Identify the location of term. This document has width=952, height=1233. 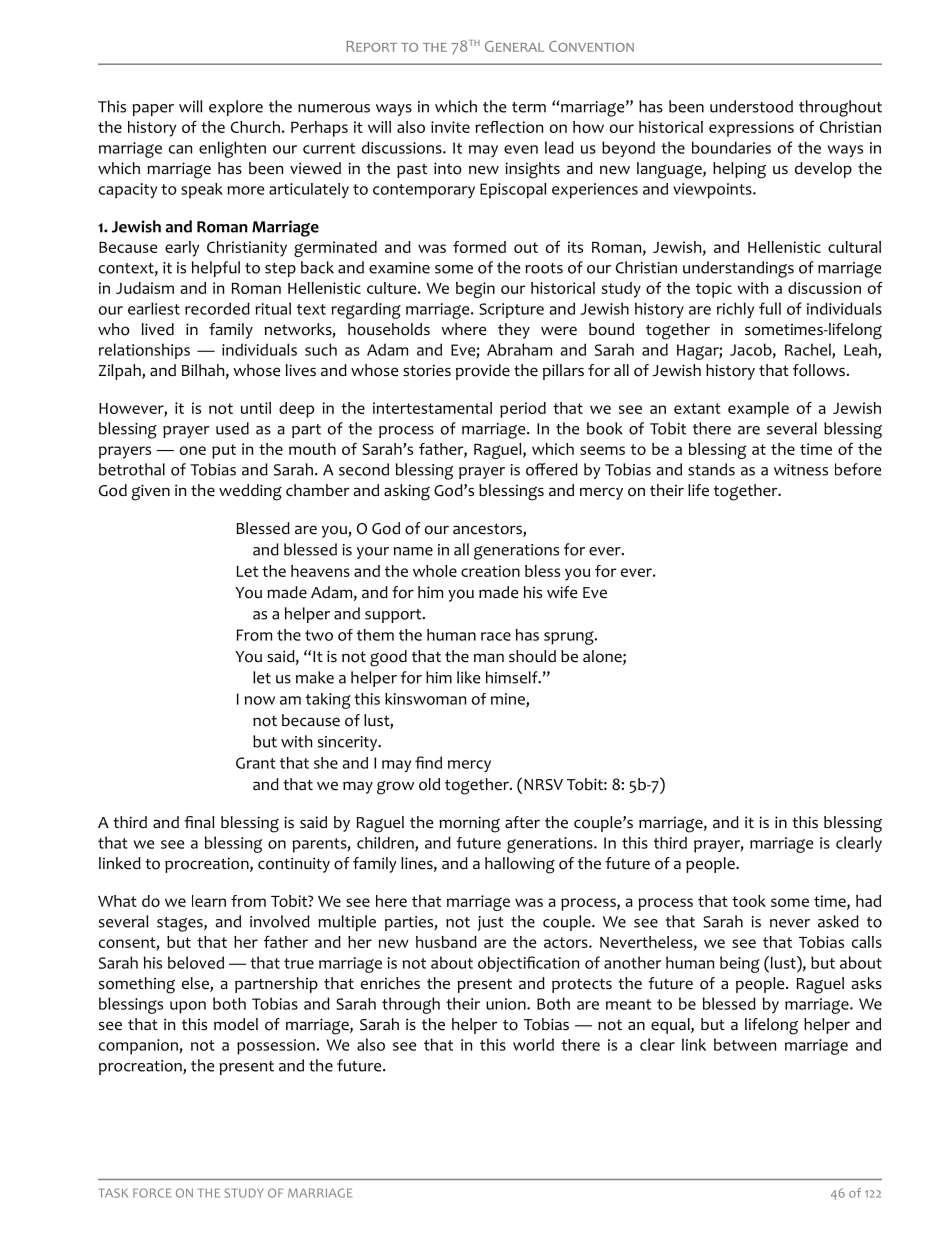
(529, 107).
